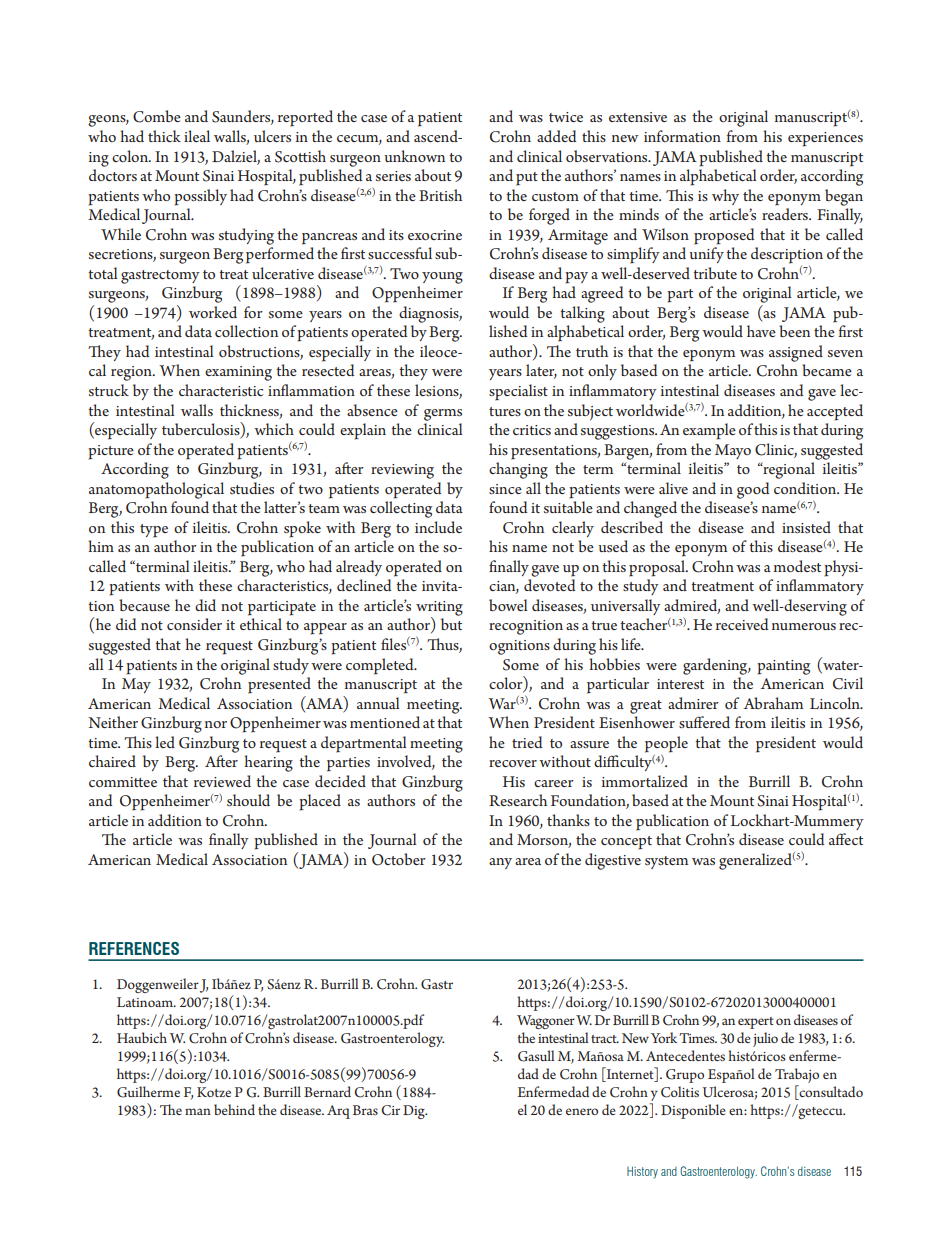 The height and width of the screenshot is (1238, 952). What do you see at coordinates (825, 139) in the screenshot?
I see `experiences` at bounding box center [825, 139].
